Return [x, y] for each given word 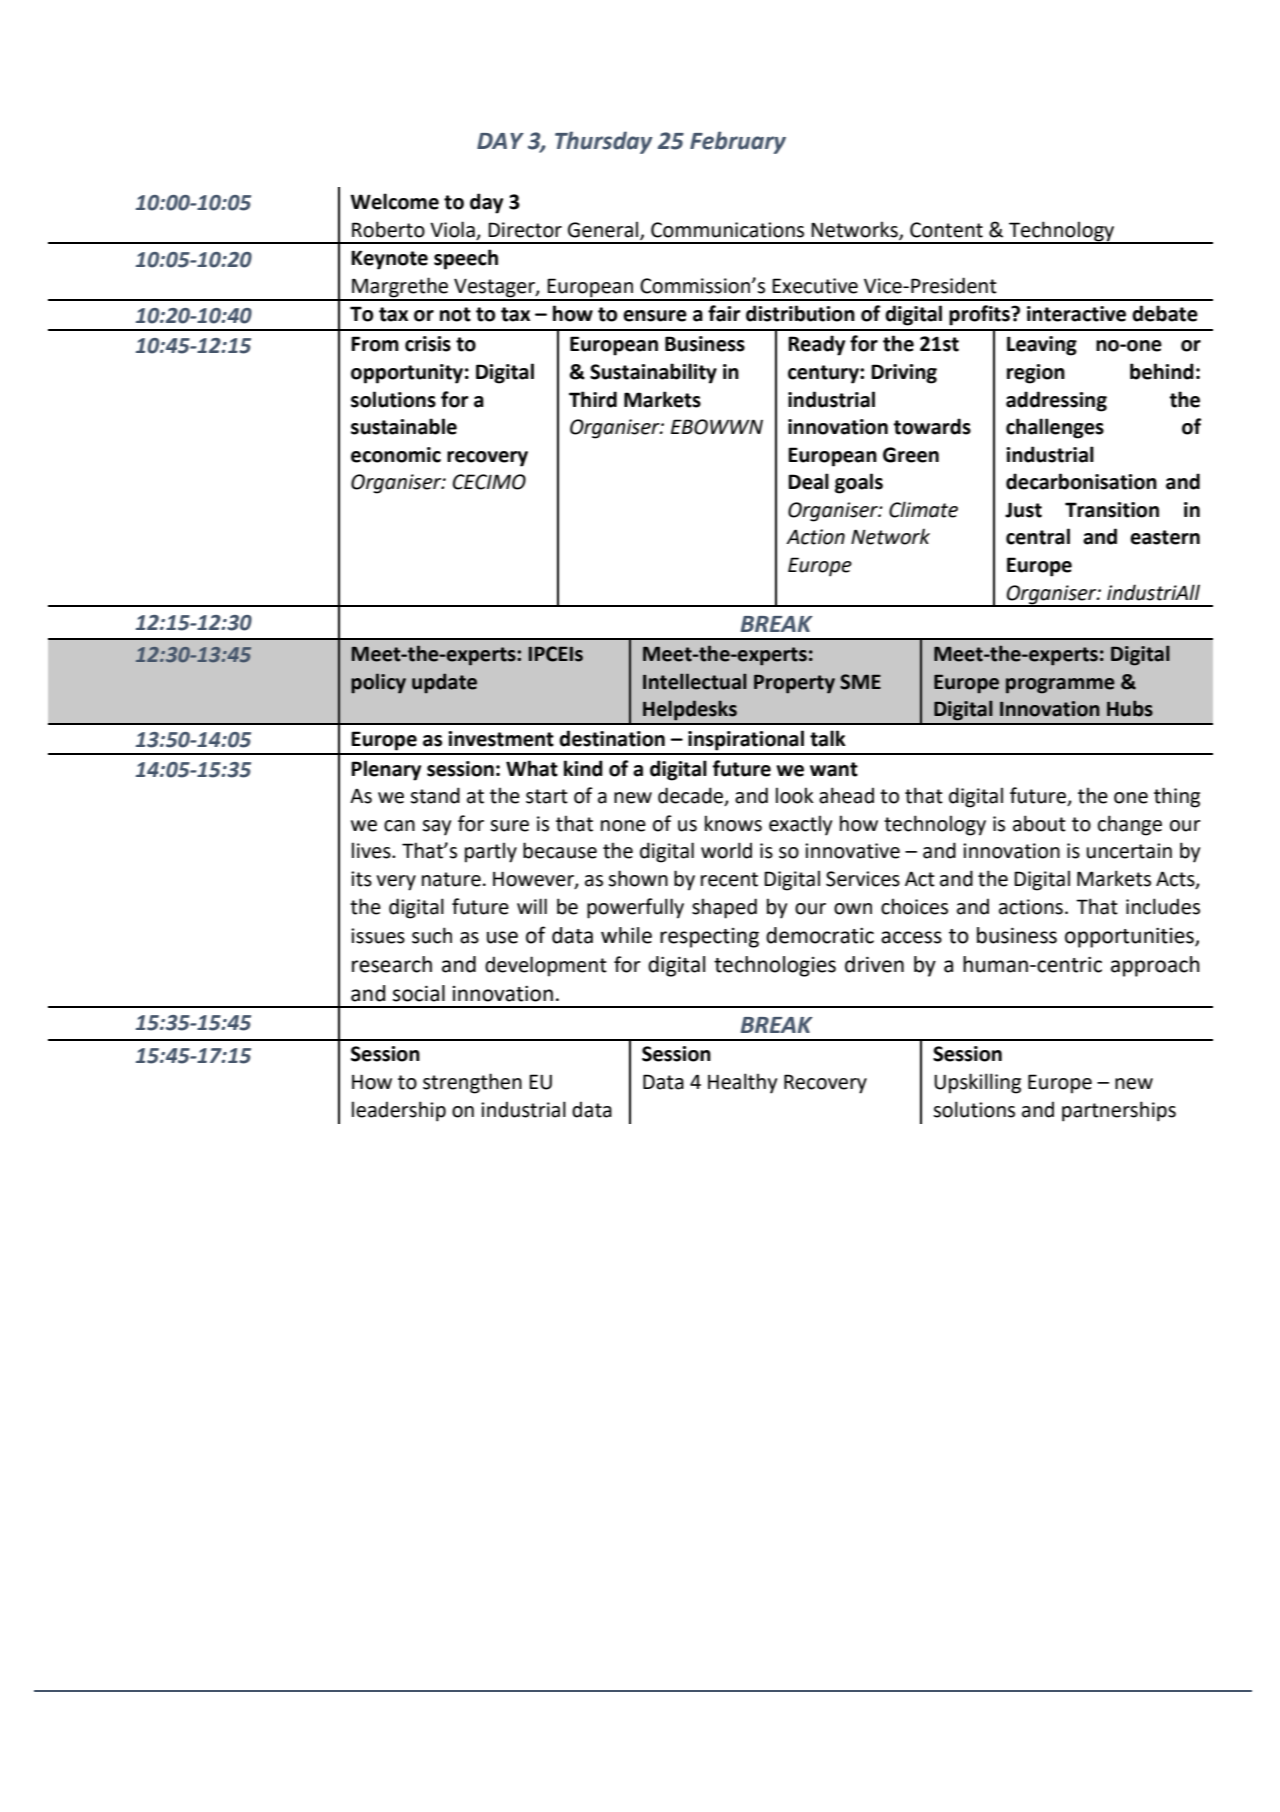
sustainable [404, 426]
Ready [816, 345]
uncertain [1129, 851]
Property [794, 684]
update [444, 683]
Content [946, 230]
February [738, 142]
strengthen [472, 1083]
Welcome [394, 201]
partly [491, 852]
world [726, 850]
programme [1060, 686]
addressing [1056, 401]
